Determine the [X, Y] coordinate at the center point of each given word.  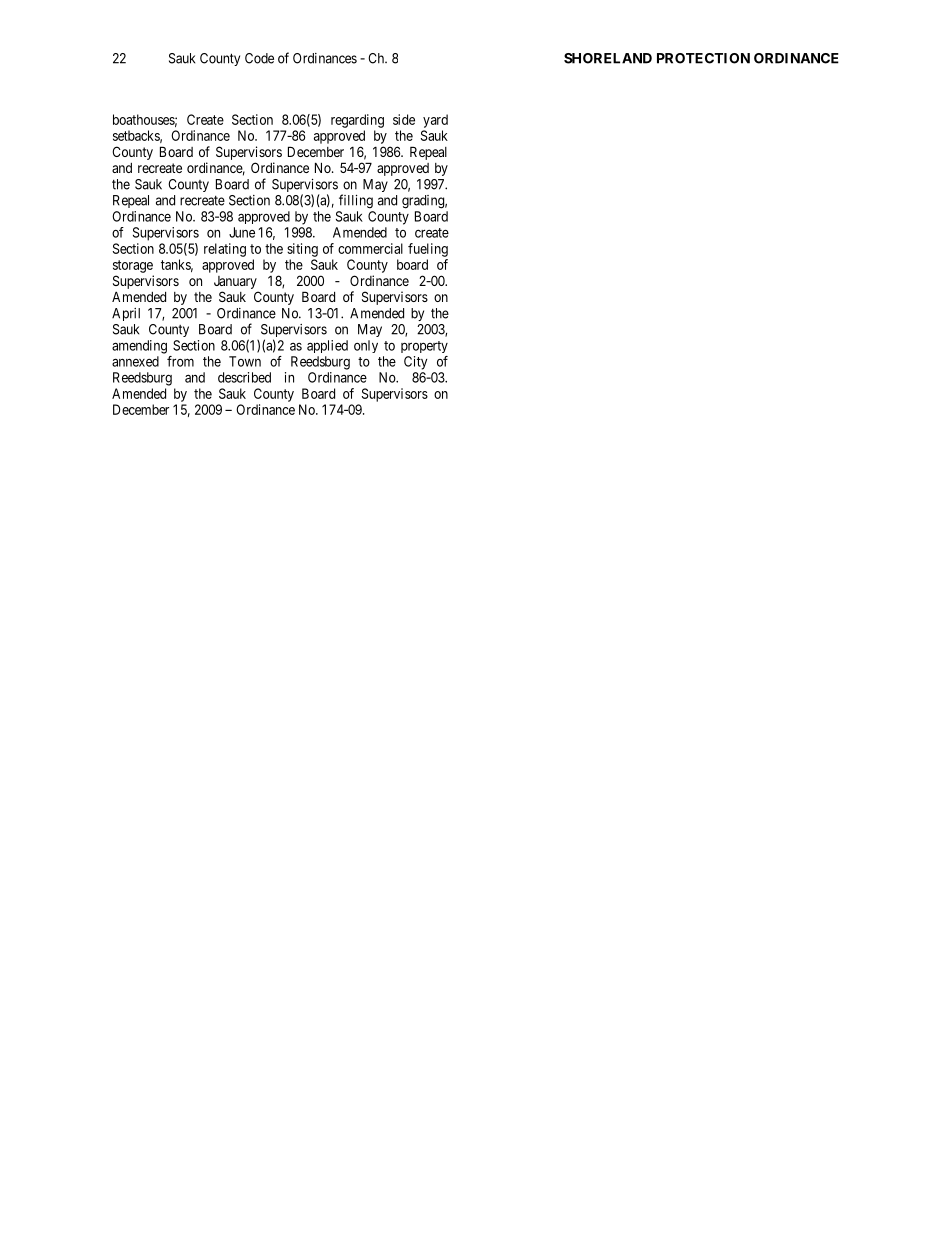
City [415, 363]
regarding [357, 121]
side [404, 119]
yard [435, 121]
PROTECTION [703, 58]
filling [356, 201]
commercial [370, 248]
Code [259, 58]
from [180, 361]
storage [133, 266]
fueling [428, 250]
